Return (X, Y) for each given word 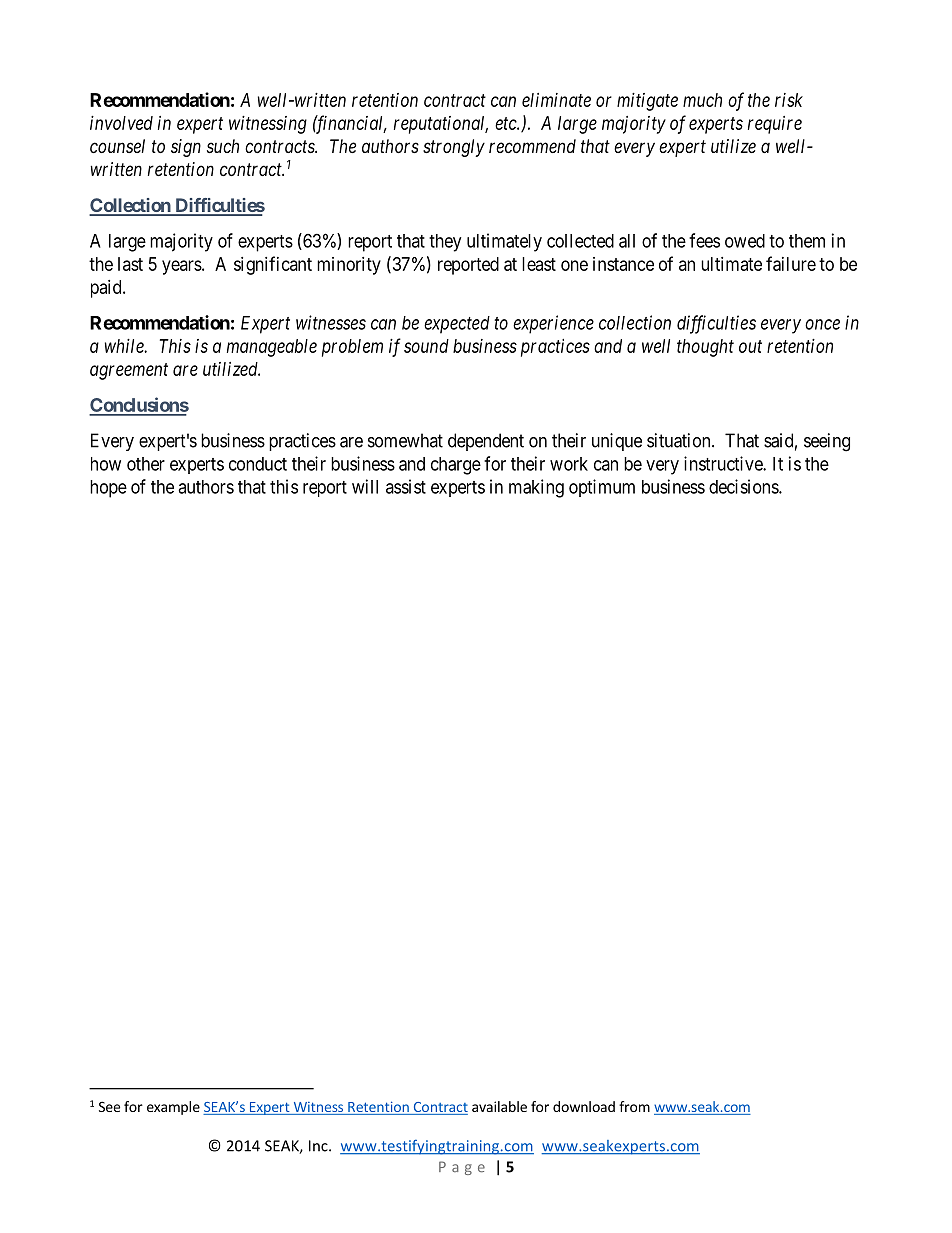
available (499, 1106)
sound (426, 346)
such (223, 146)
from (634, 1106)
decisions (744, 486)
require (775, 125)
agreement (129, 371)
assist (406, 486)
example (173, 1108)
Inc (319, 1146)
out (750, 346)
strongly (454, 148)
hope (108, 489)
